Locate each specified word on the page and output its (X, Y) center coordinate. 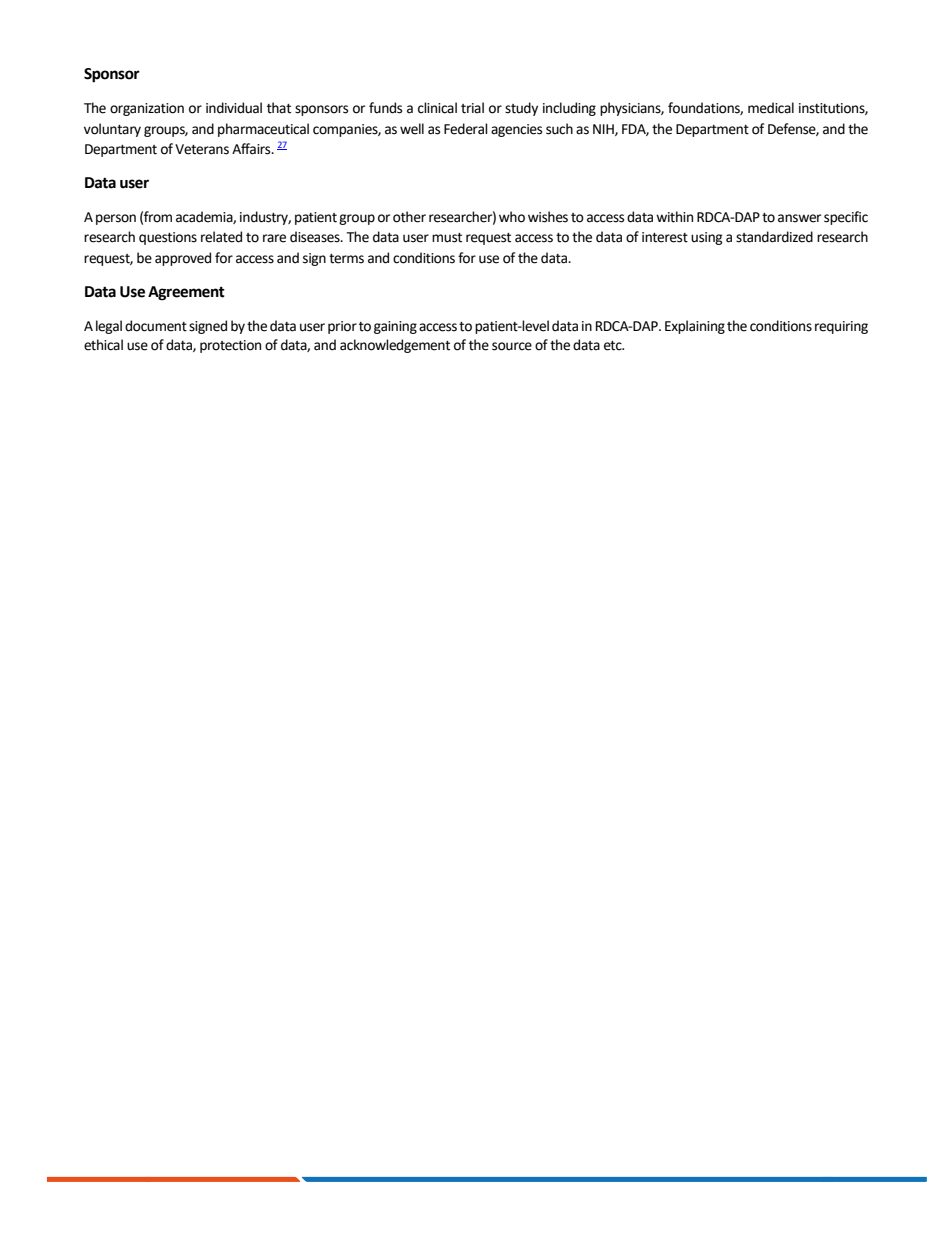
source (512, 346)
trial (472, 108)
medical (771, 108)
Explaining (695, 327)
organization (147, 109)
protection (230, 346)
